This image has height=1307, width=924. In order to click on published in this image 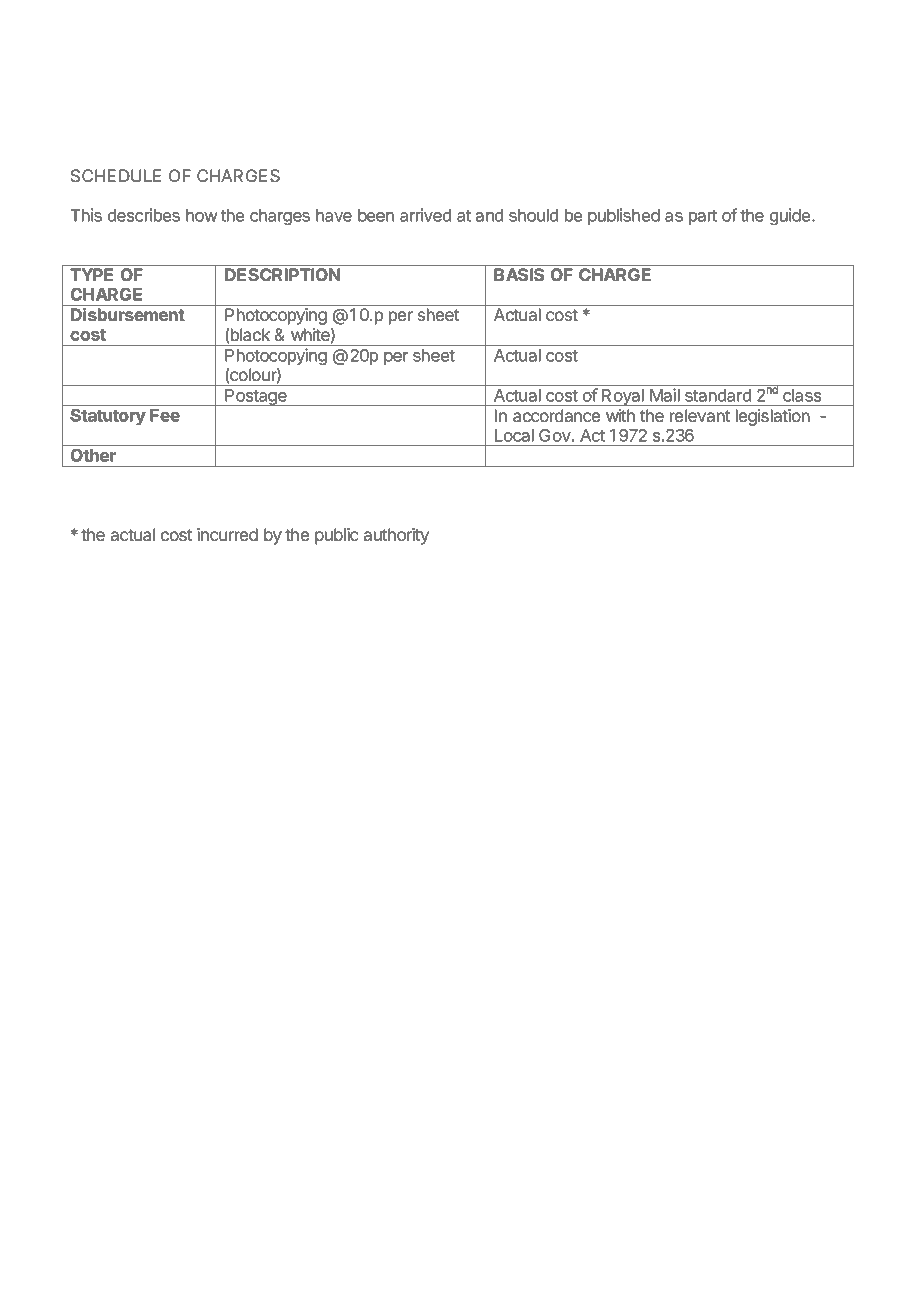, I will do `click(624, 216)`.
